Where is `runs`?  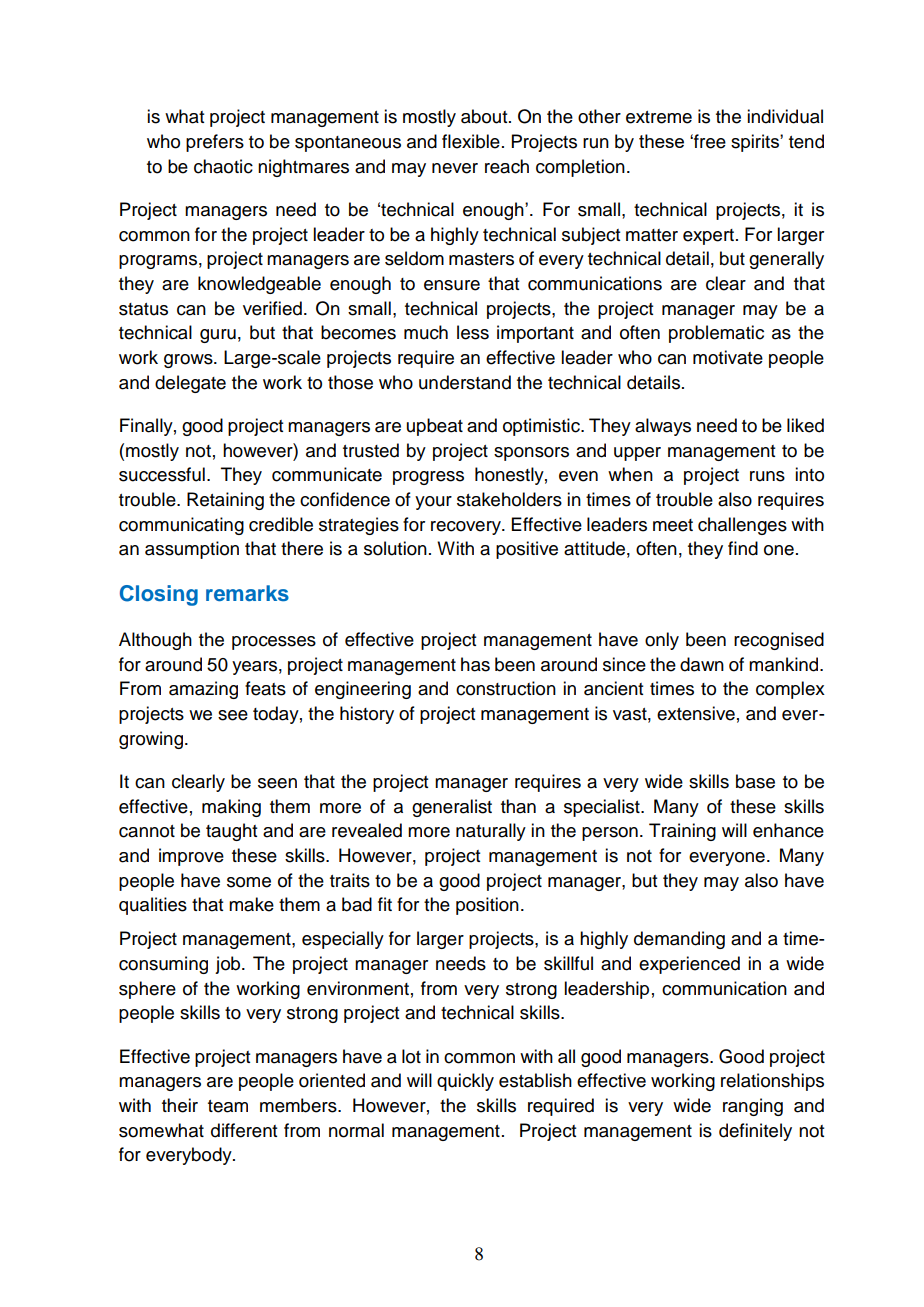
runs is located at coordinates (767, 476).
